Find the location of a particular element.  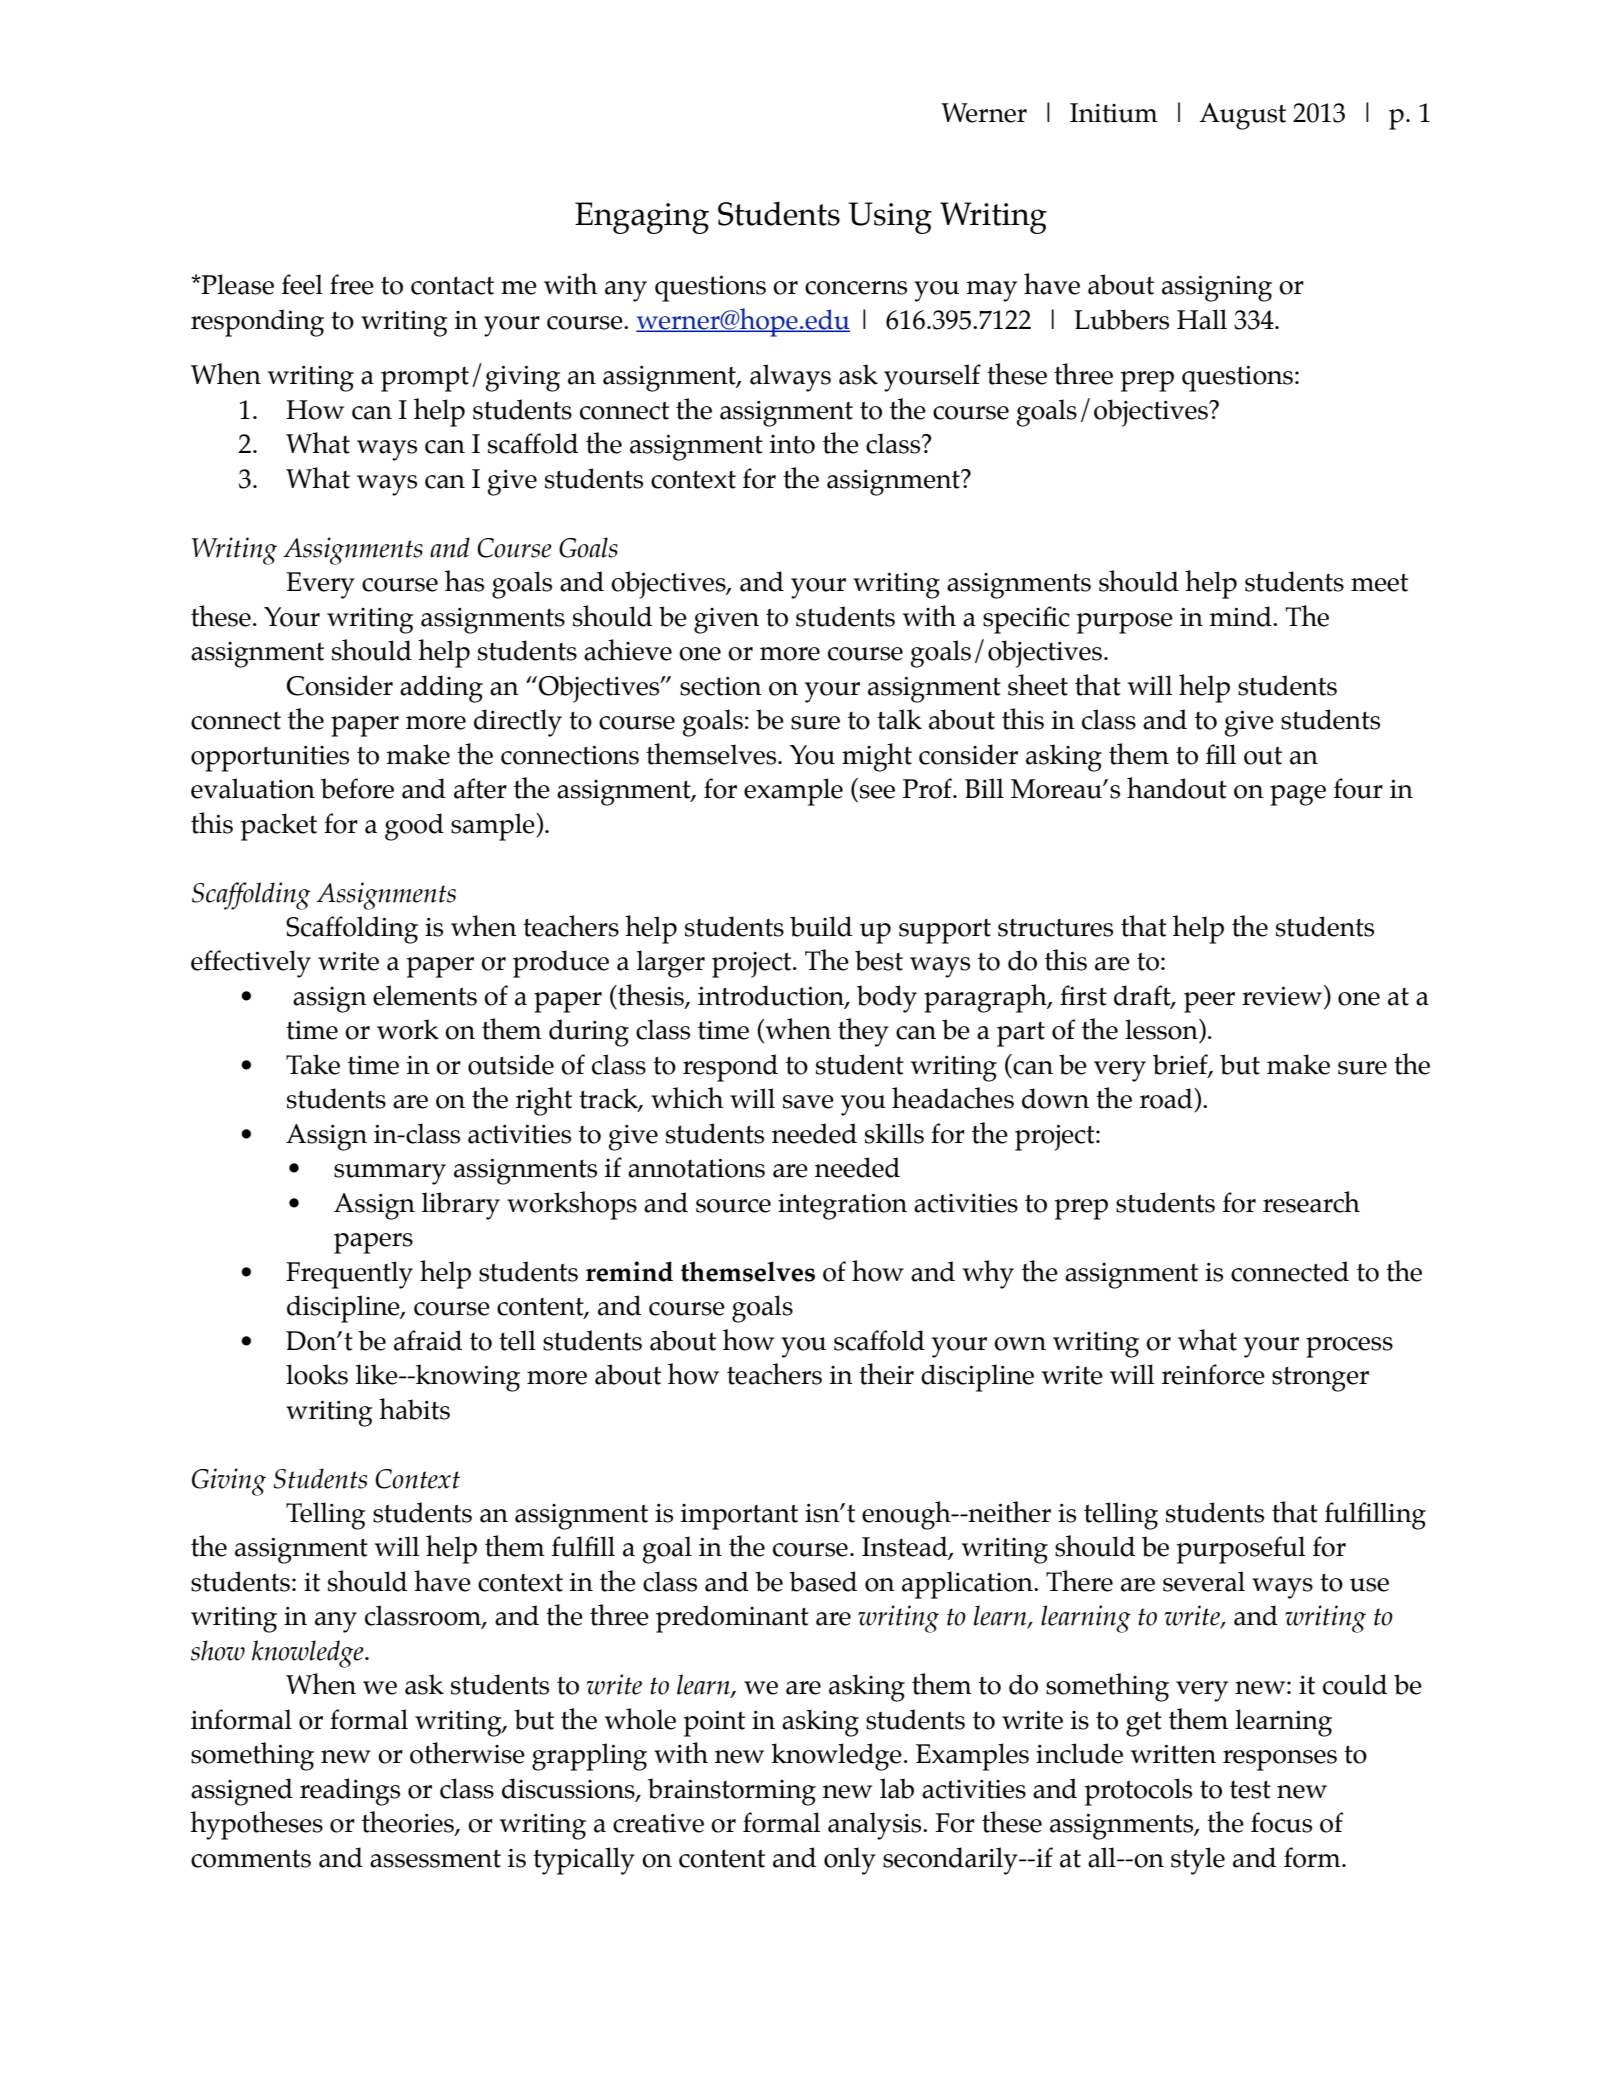

section is located at coordinates (721, 686).
